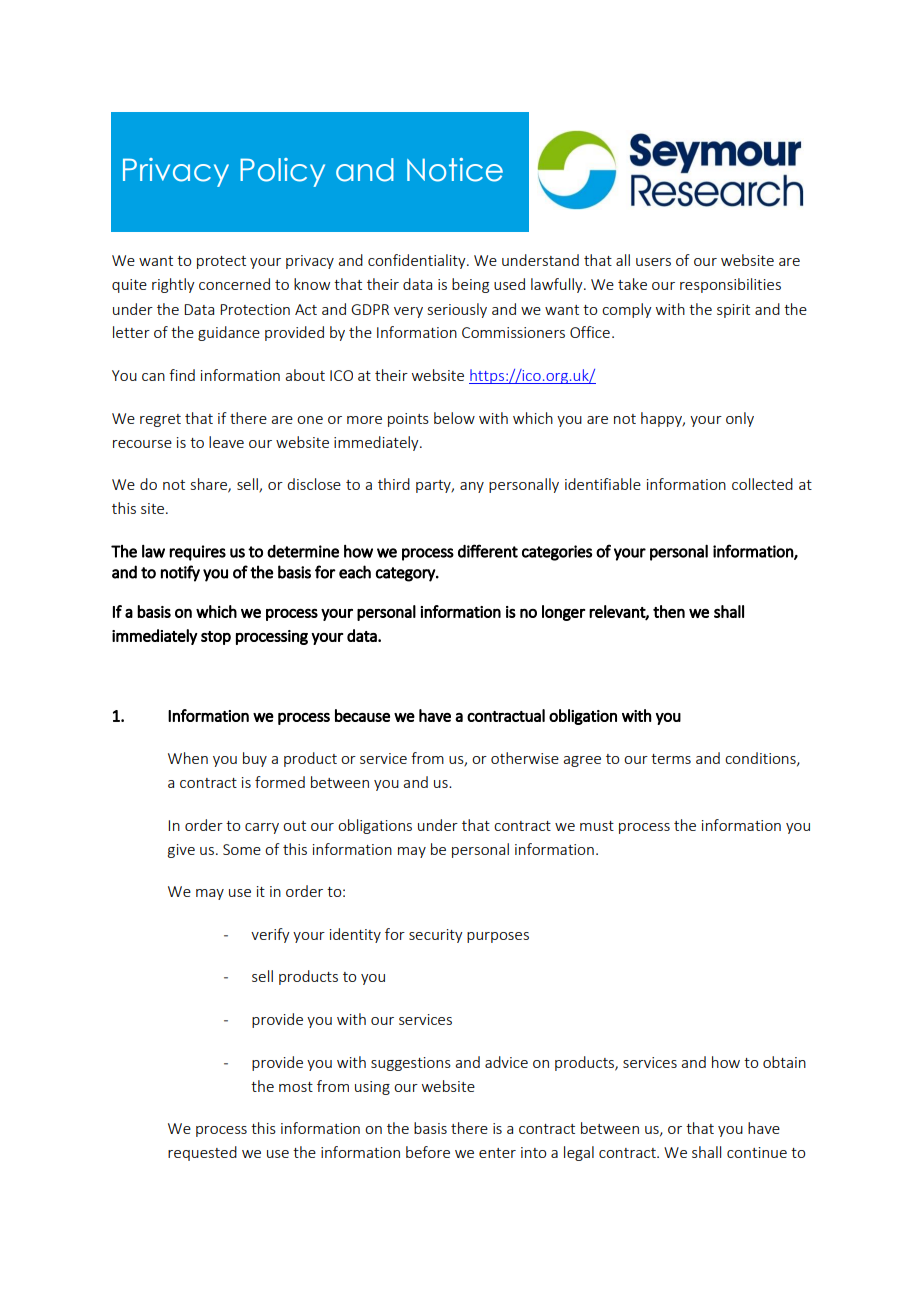 Image resolution: width=924 pixels, height=1308 pixels. Describe the element at coordinates (653, 262) in the screenshot. I see `users` at that location.
